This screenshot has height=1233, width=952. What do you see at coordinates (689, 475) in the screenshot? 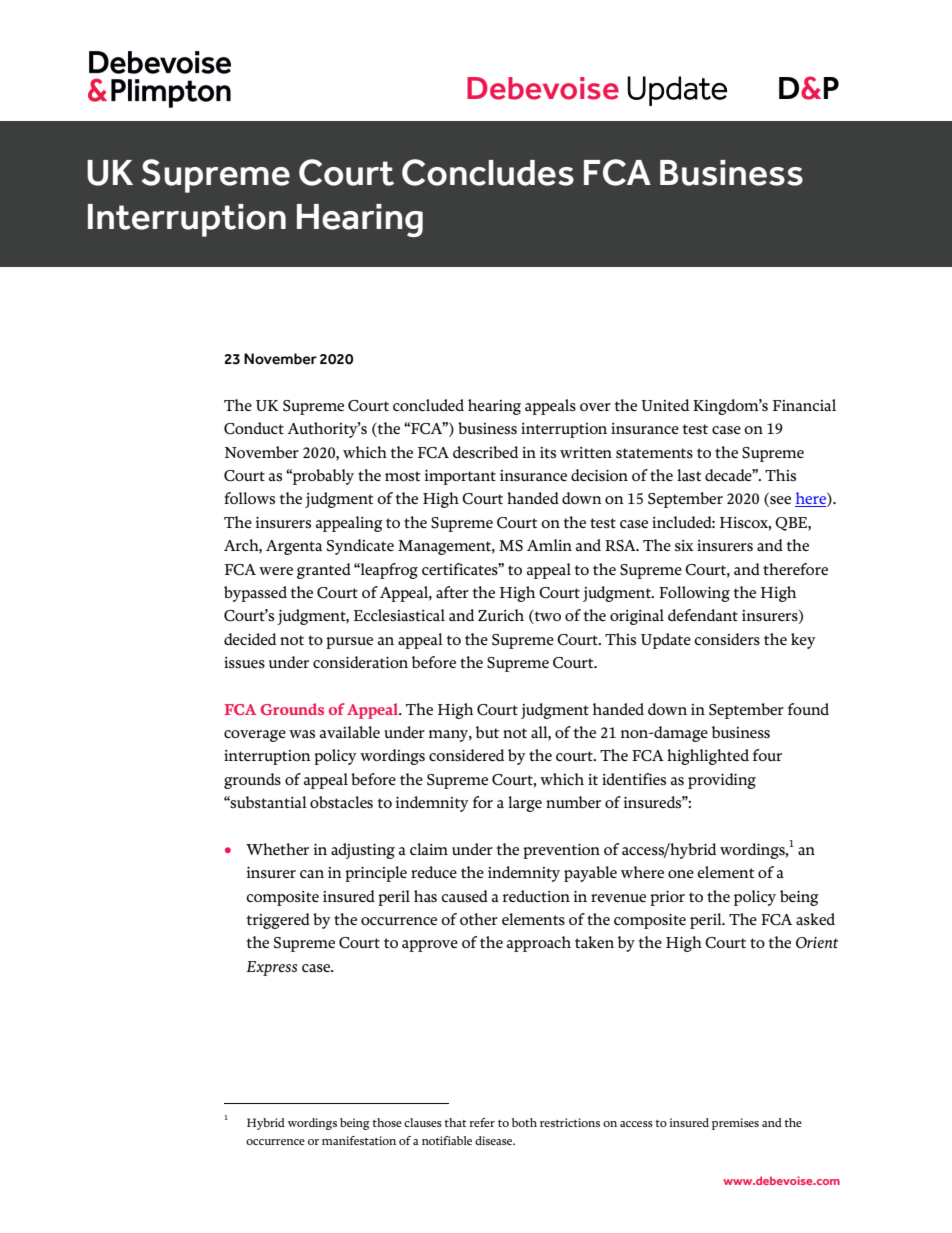
I see `last` at bounding box center [689, 475].
